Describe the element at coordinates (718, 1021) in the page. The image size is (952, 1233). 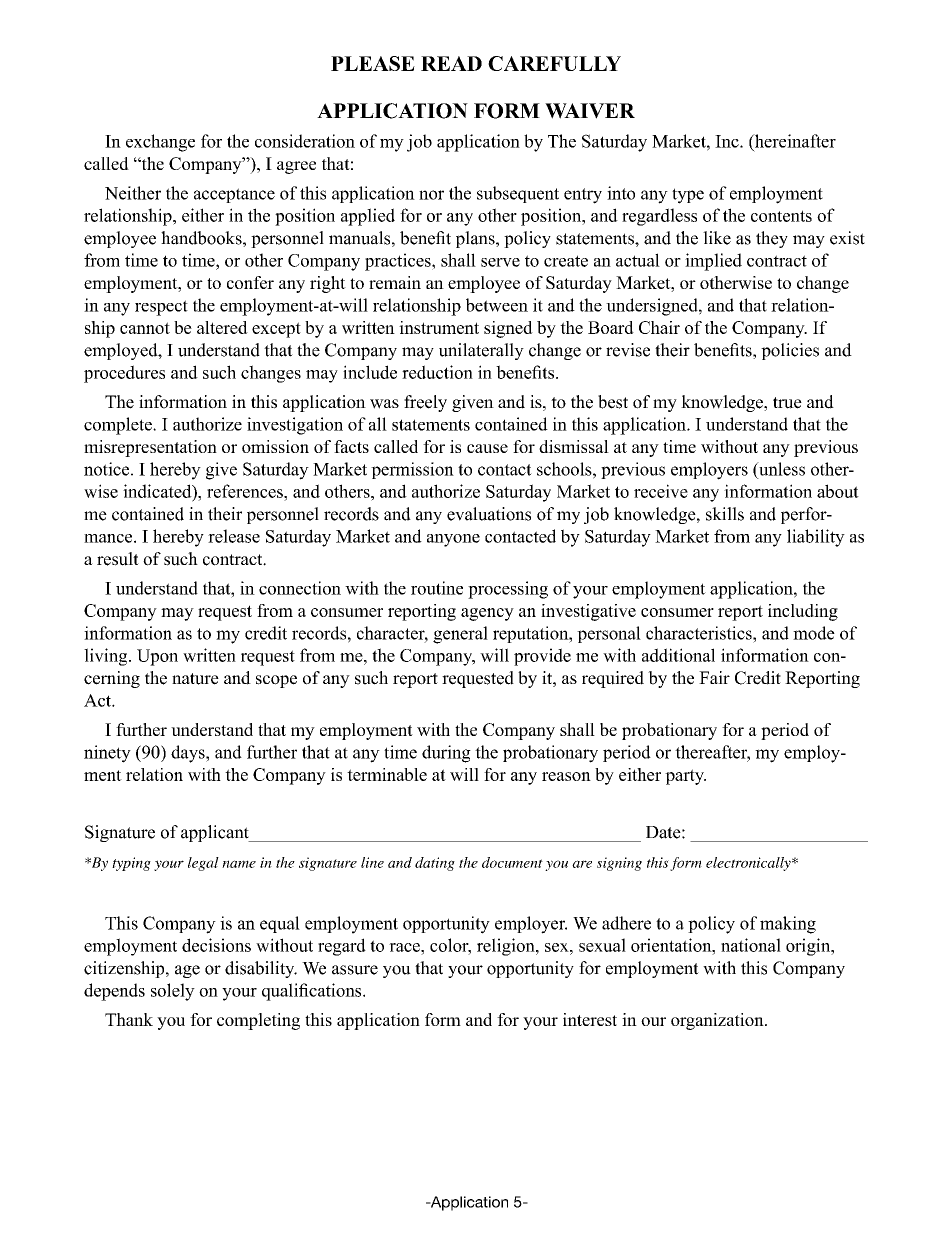
I see `organization` at that location.
